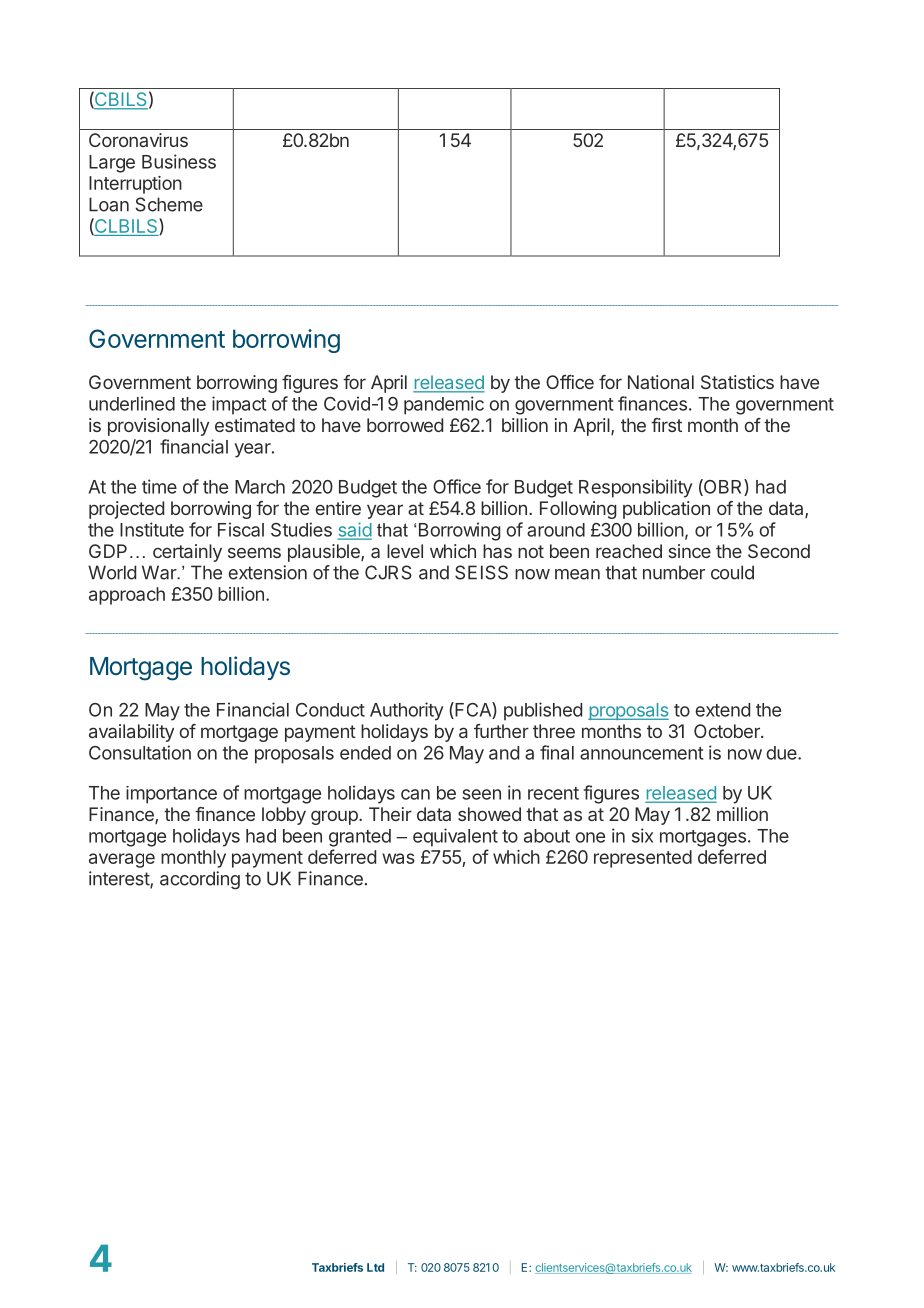 This page has height=1308, width=924. Describe the element at coordinates (375, 1267) in the page. I see `Ltd` at that location.
